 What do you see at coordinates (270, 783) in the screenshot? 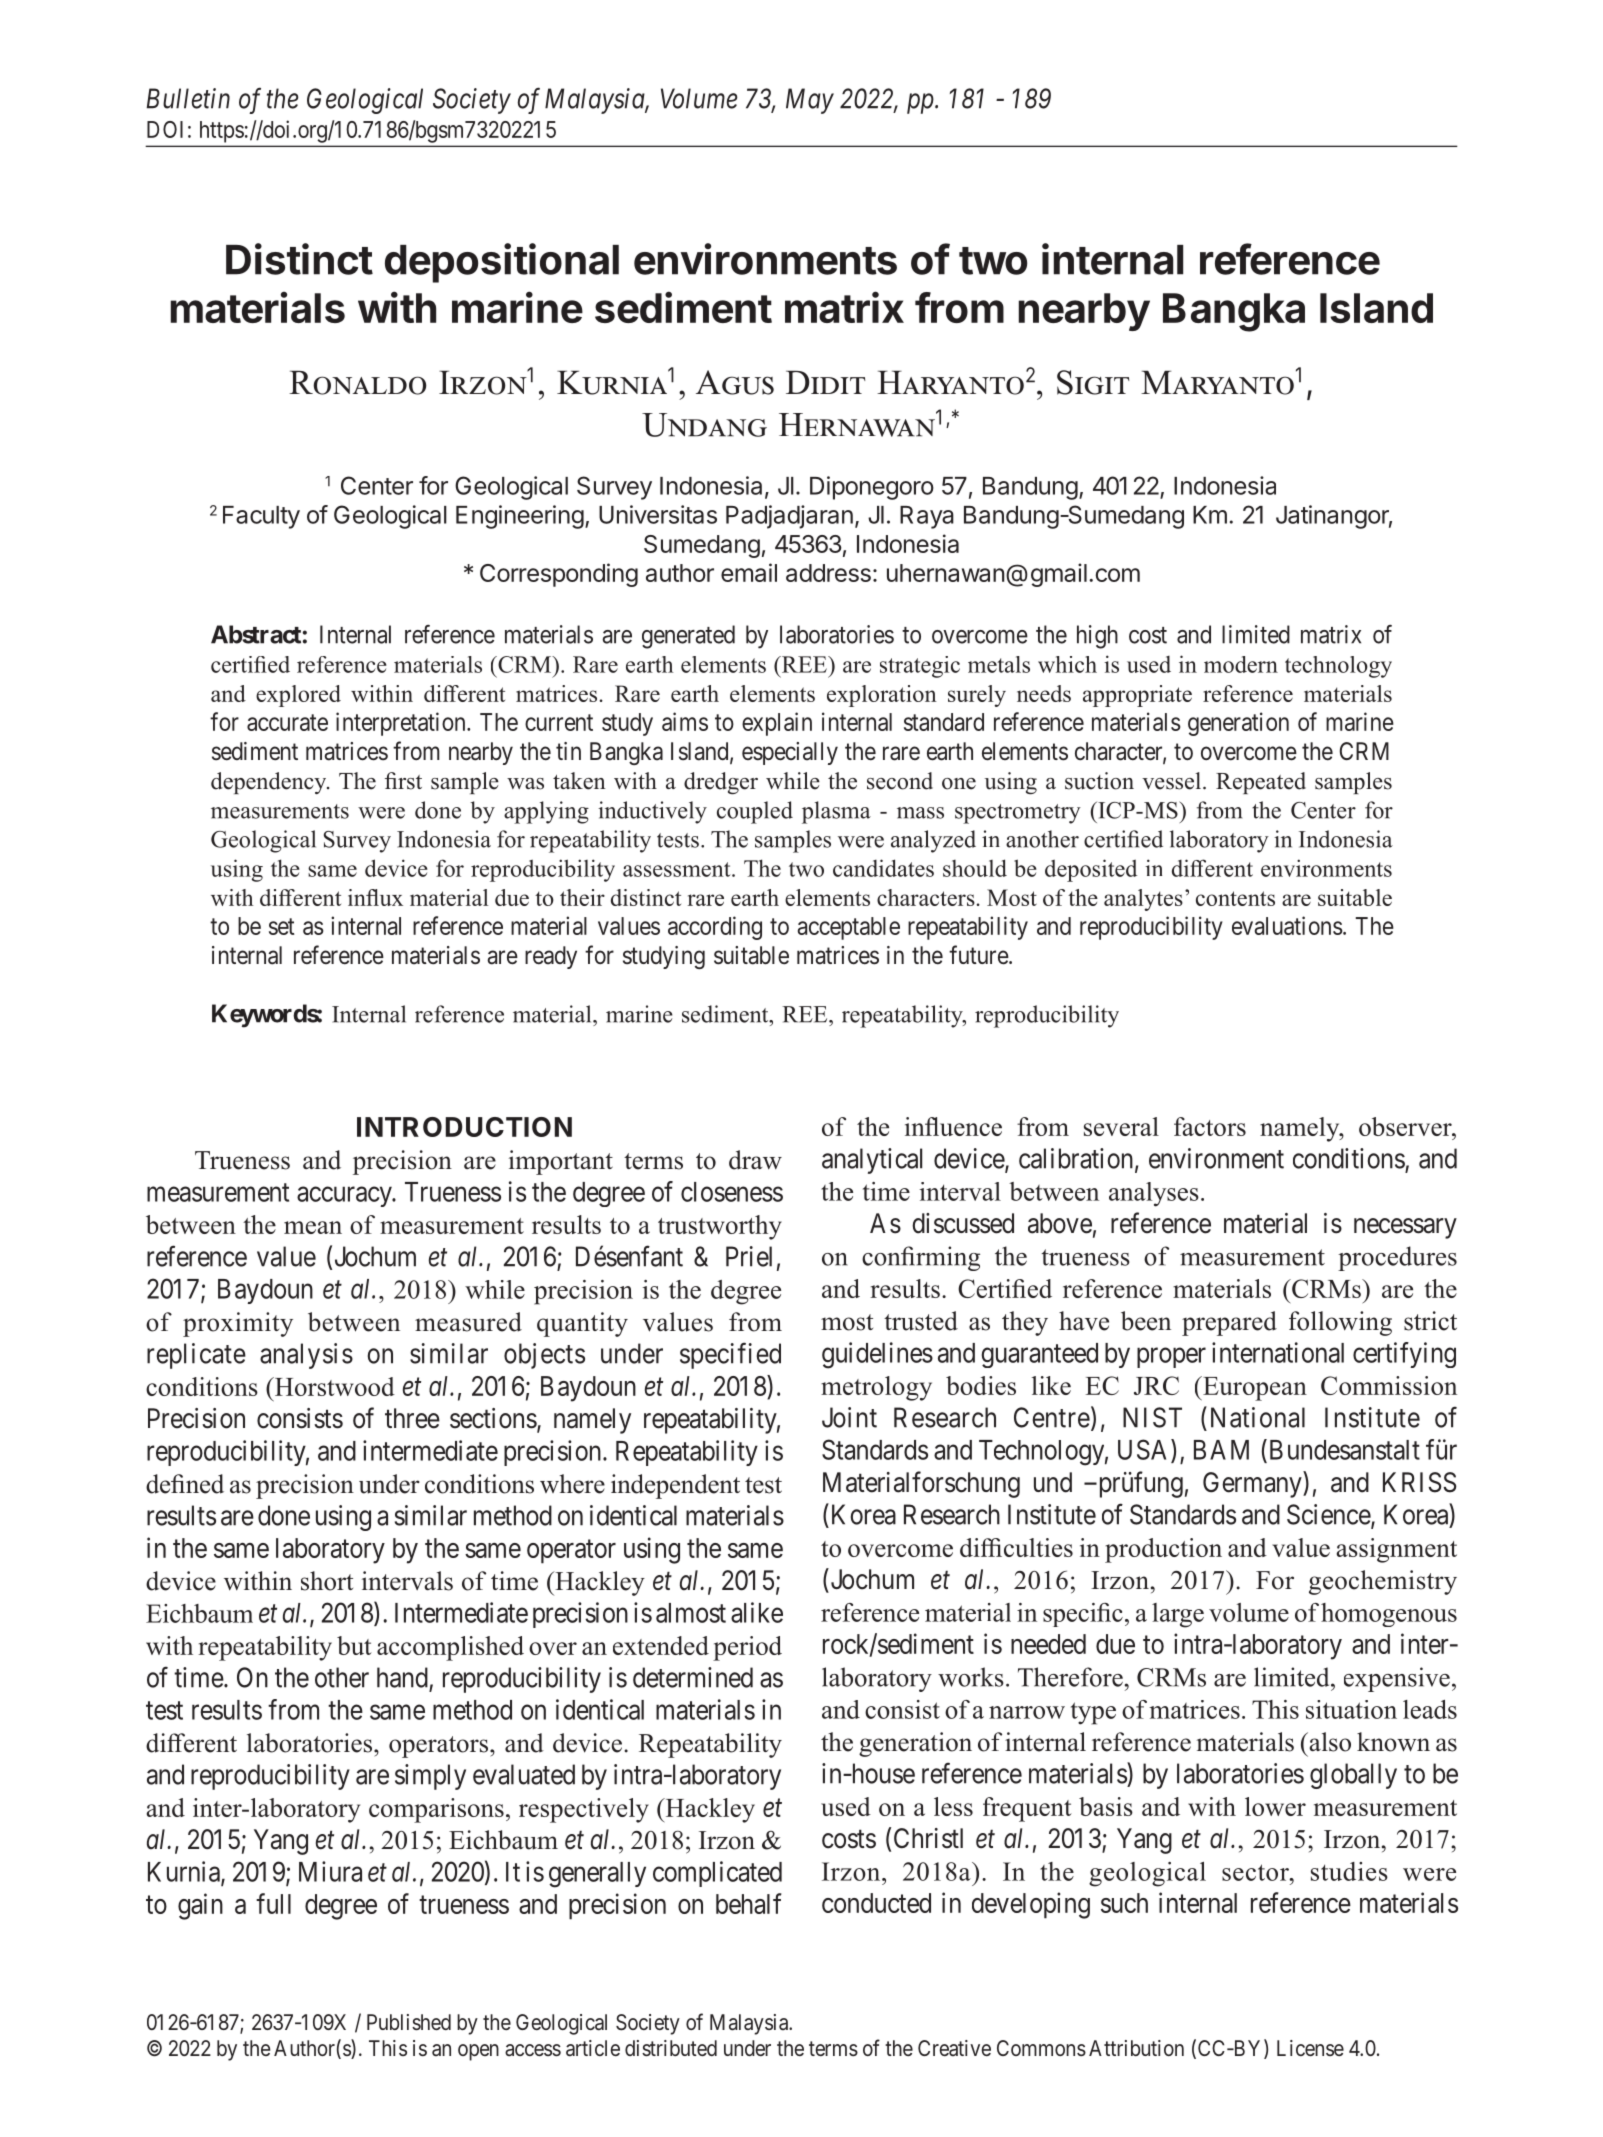
I see `dependency` at bounding box center [270, 783].
